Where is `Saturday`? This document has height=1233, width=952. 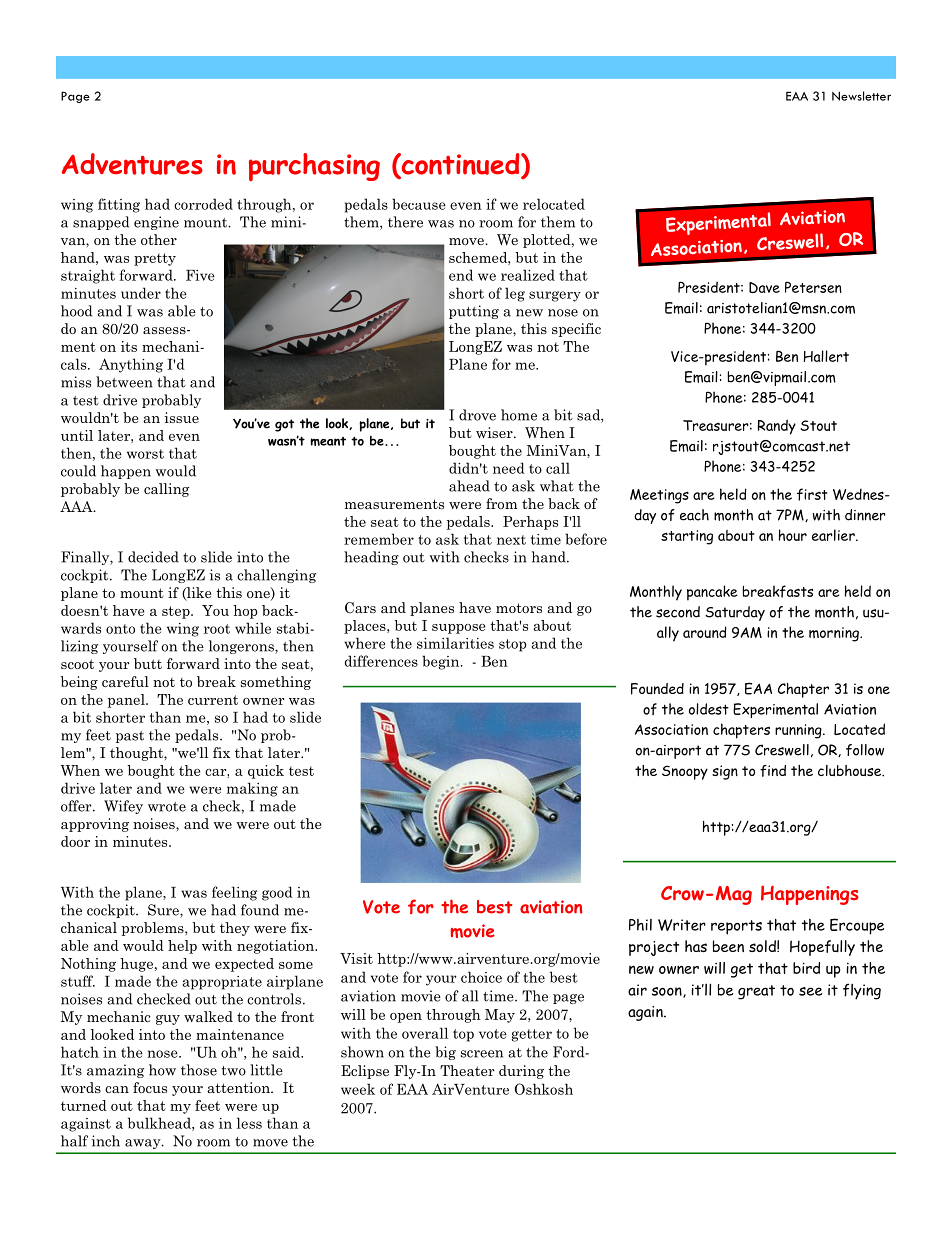 Saturday is located at coordinates (735, 613).
